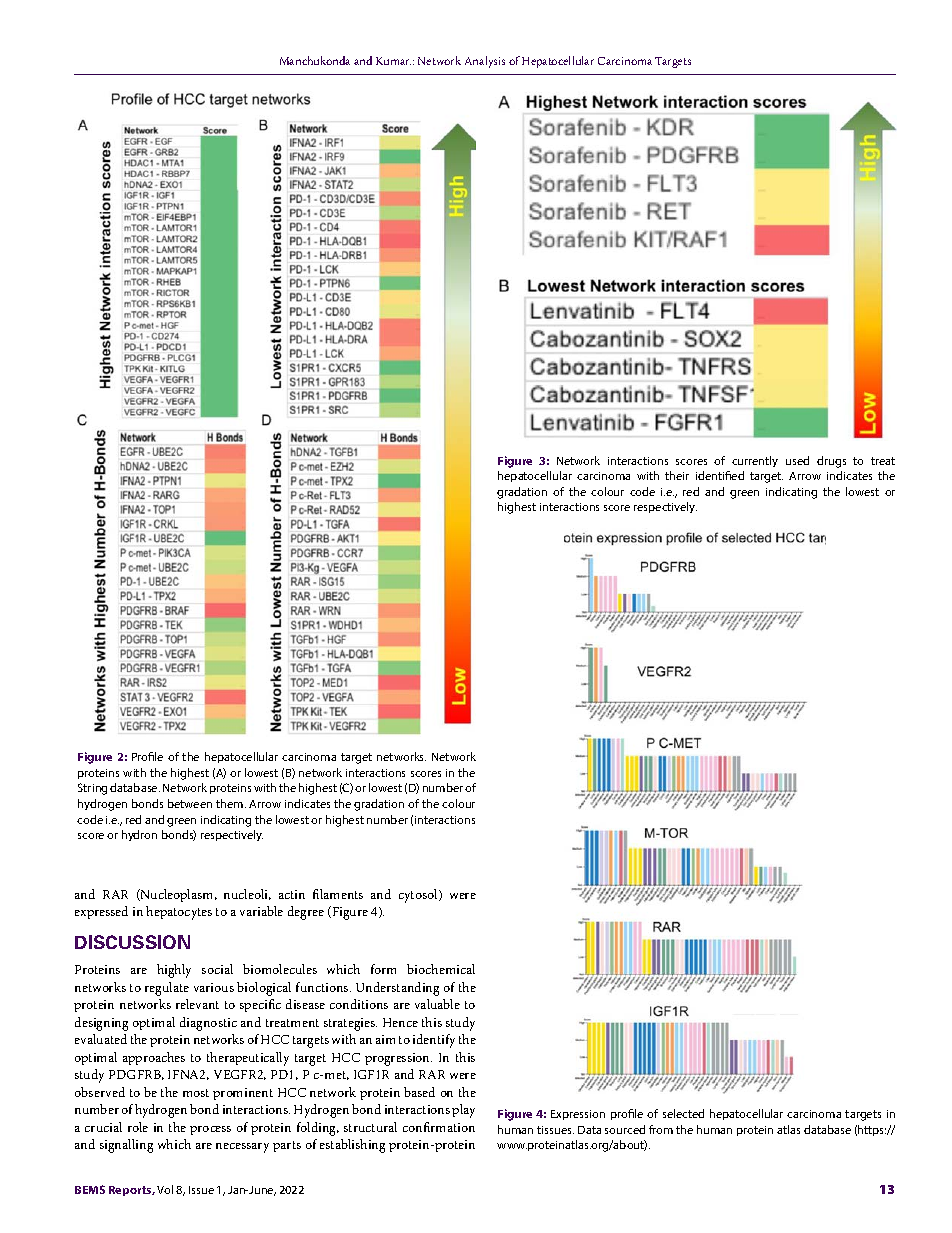 This document has width=952, height=1233. Describe the element at coordinates (393, 61) in the document. I see `Kumar` at that location.
